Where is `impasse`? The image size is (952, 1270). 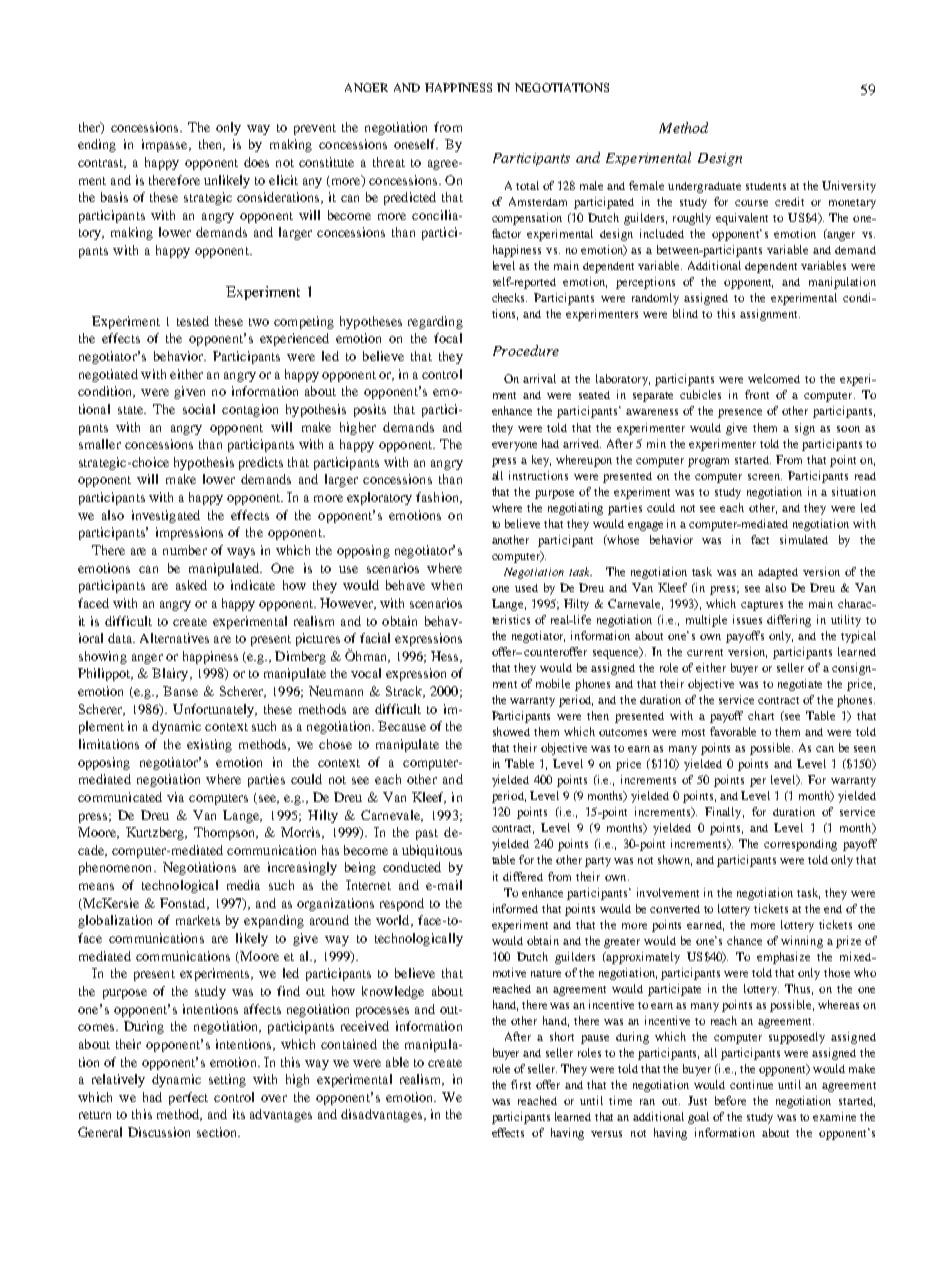 impasse is located at coordinates (166, 145).
